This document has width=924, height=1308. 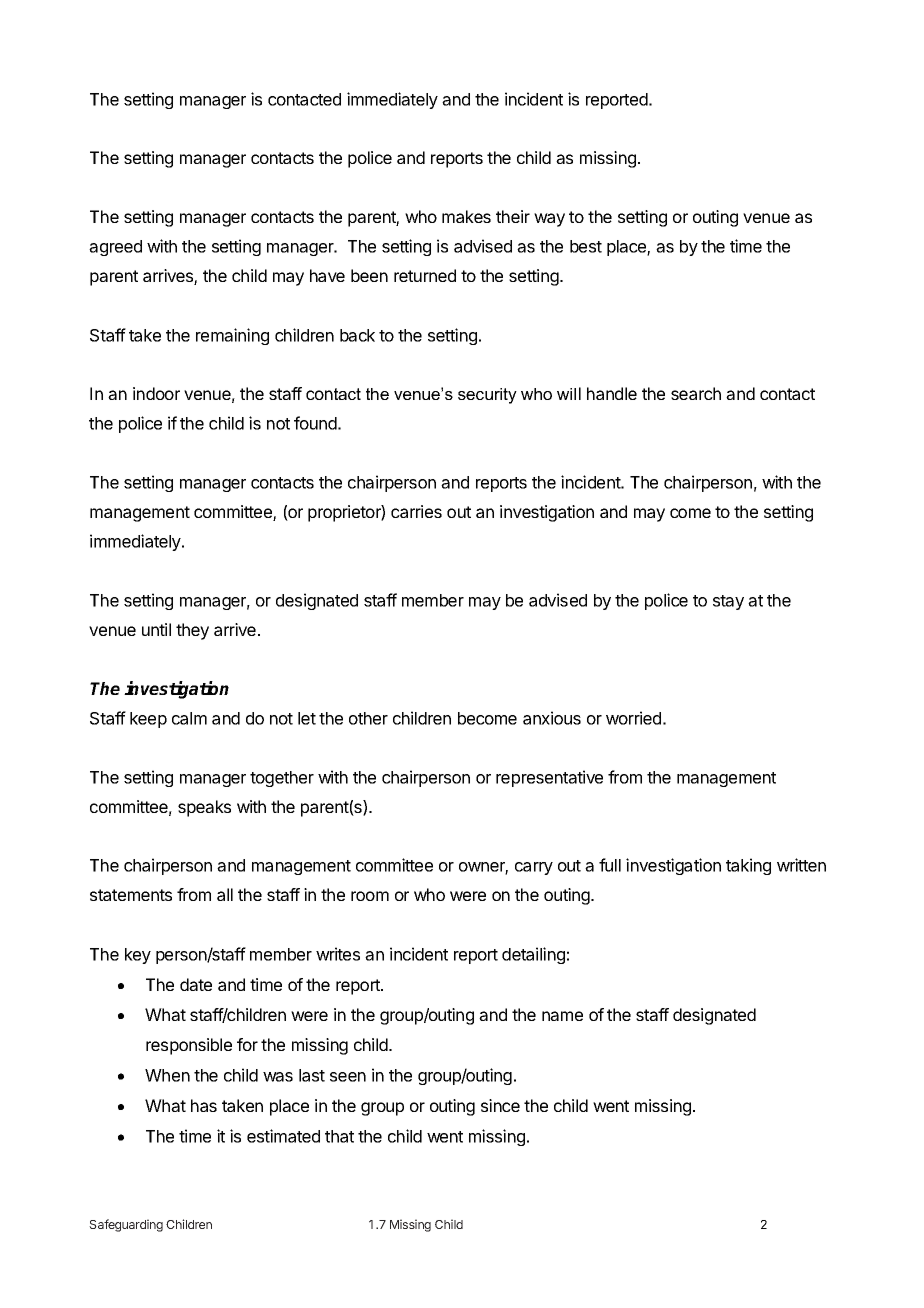 What do you see at coordinates (748, 866) in the document?
I see `taking` at bounding box center [748, 866].
